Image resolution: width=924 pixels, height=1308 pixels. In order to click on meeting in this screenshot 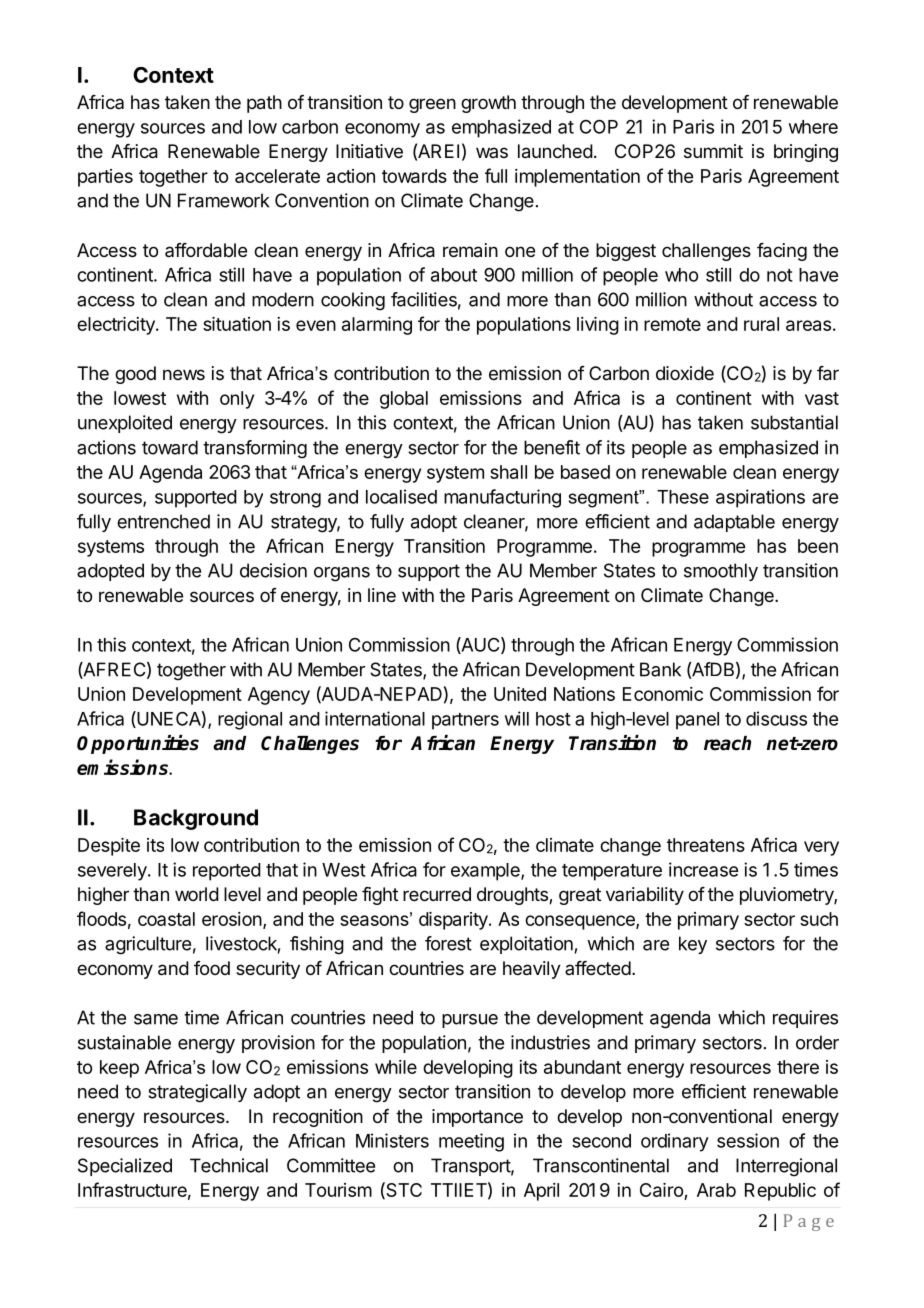, I will do `click(471, 1142)`.
